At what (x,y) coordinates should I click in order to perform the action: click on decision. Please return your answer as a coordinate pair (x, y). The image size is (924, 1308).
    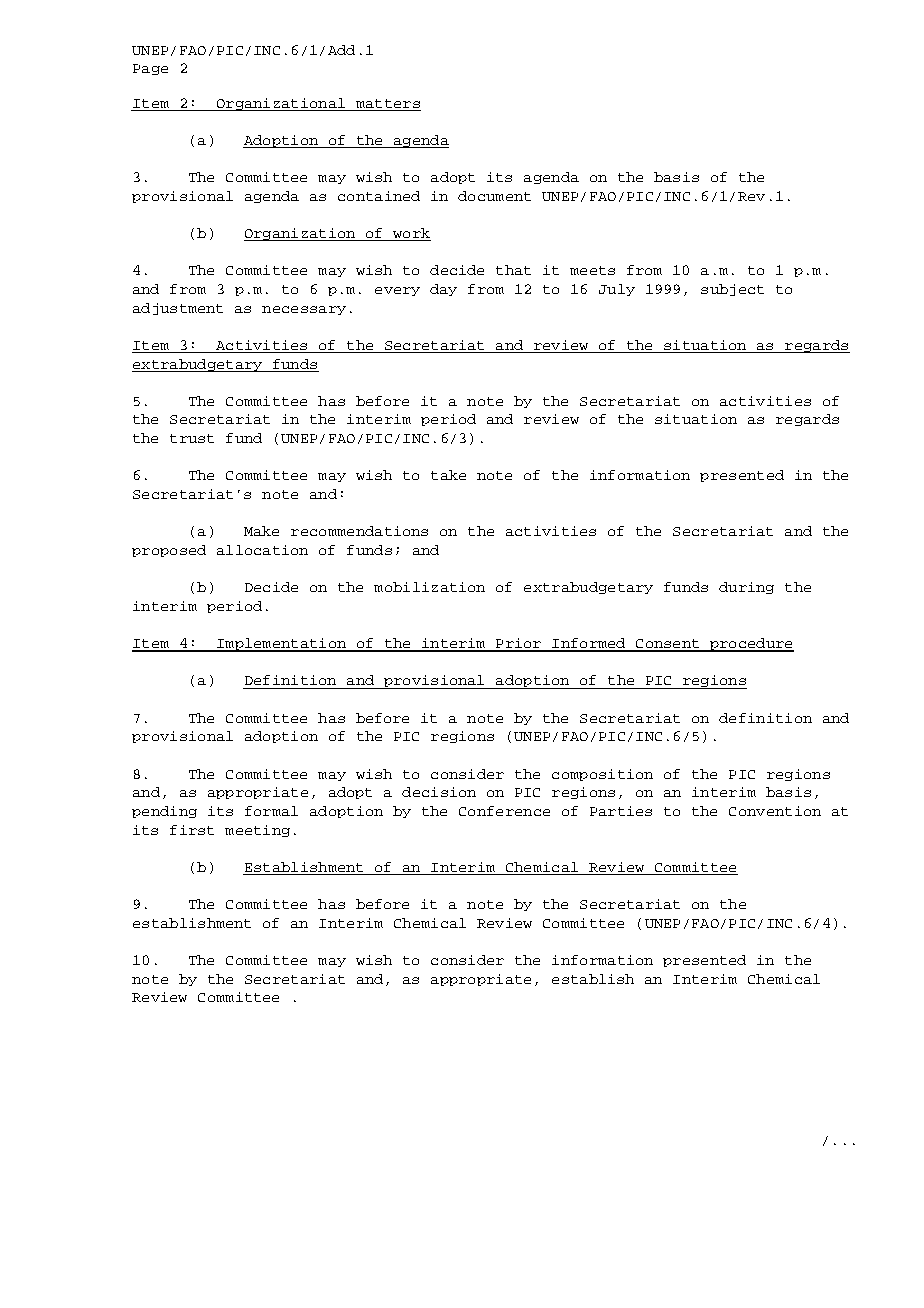
    Looking at the image, I should click on (439, 792).
